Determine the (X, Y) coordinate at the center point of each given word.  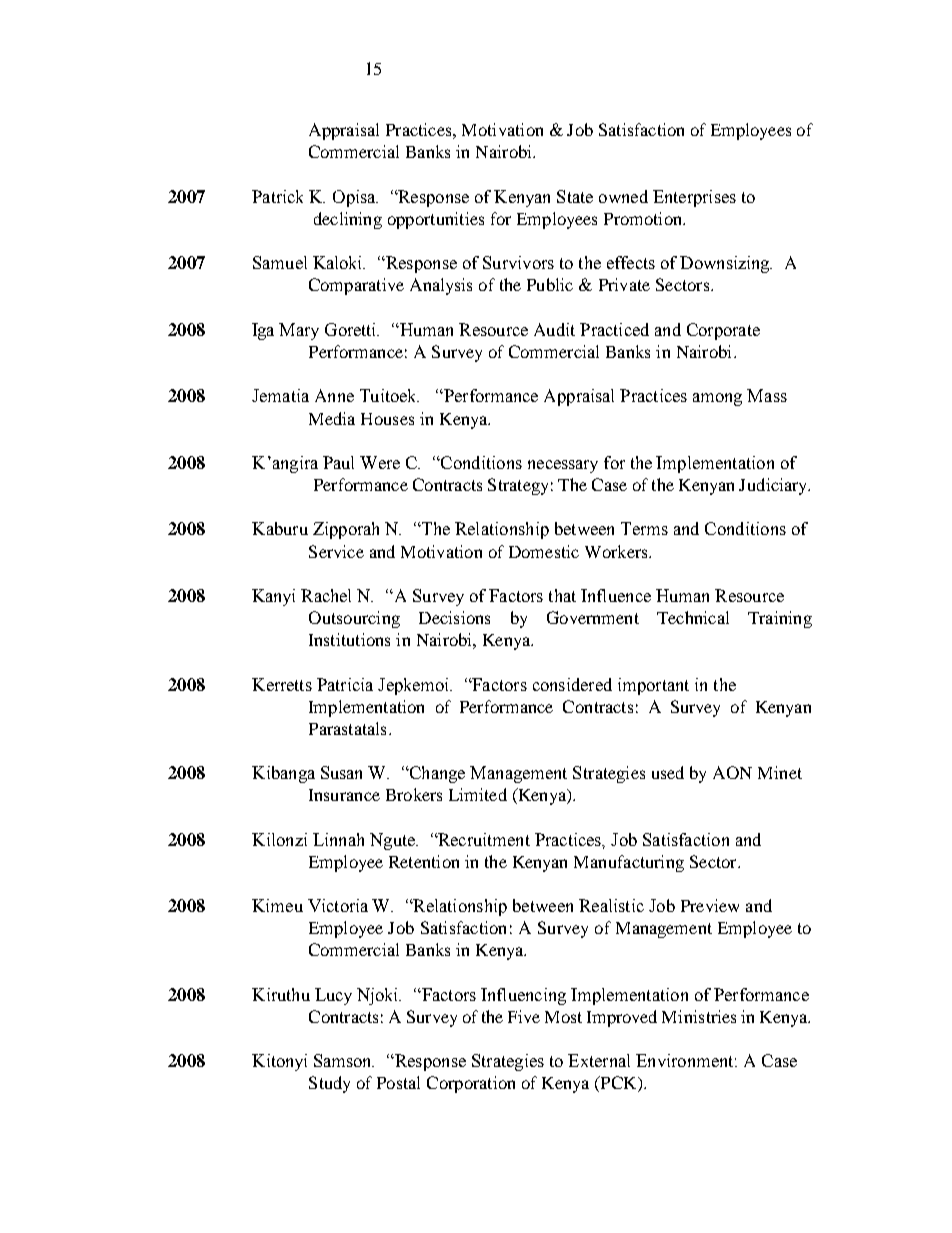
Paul (338, 462)
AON (732, 772)
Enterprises (694, 198)
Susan (341, 772)
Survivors (518, 262)
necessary (563, 466)
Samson (344, 1060)
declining (348, 220)
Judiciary (774, 486)
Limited (478, 794)
